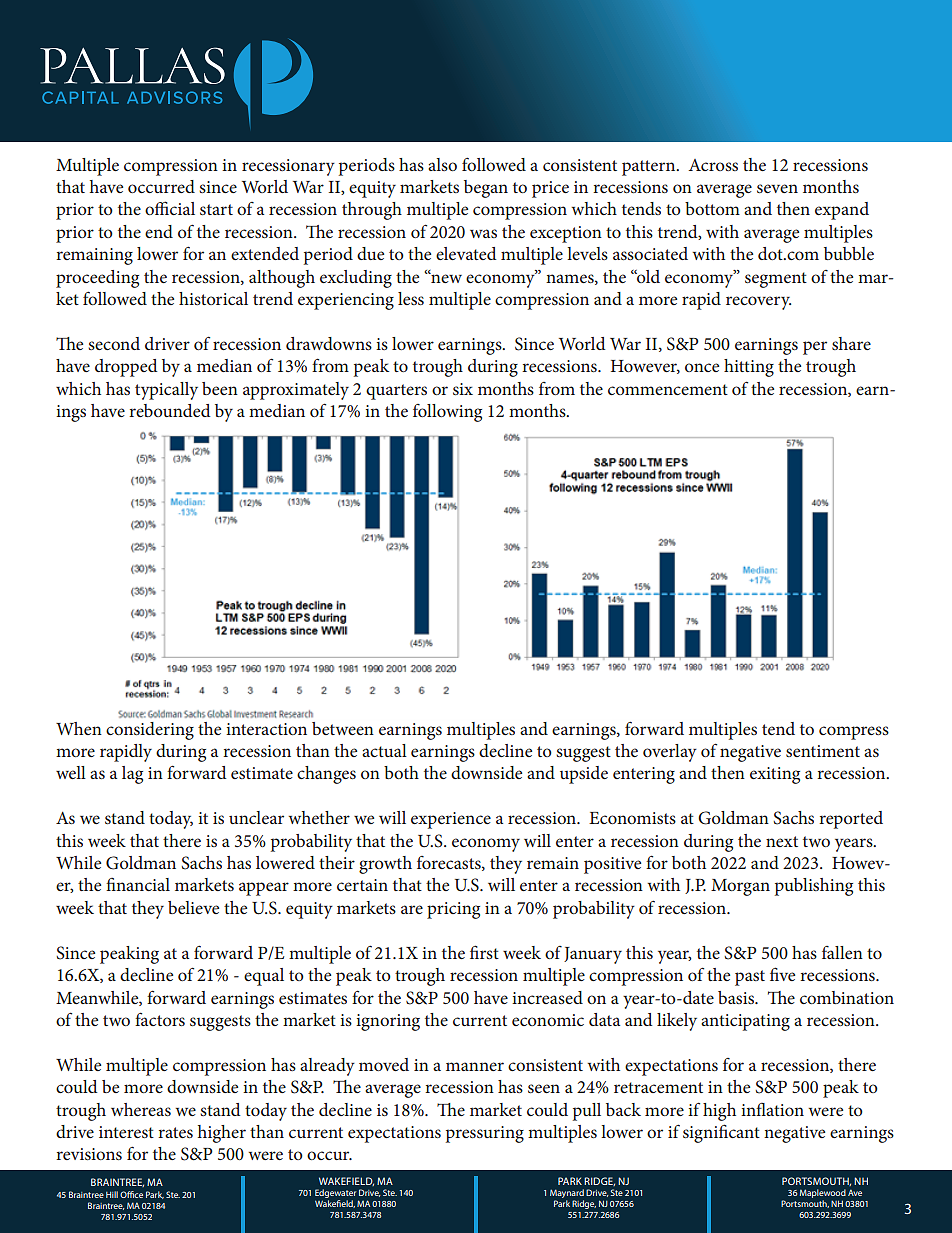  What do you see at coordinates (169, 410) in the image?
I see `rebounded` at bounding box center [169, 410].
